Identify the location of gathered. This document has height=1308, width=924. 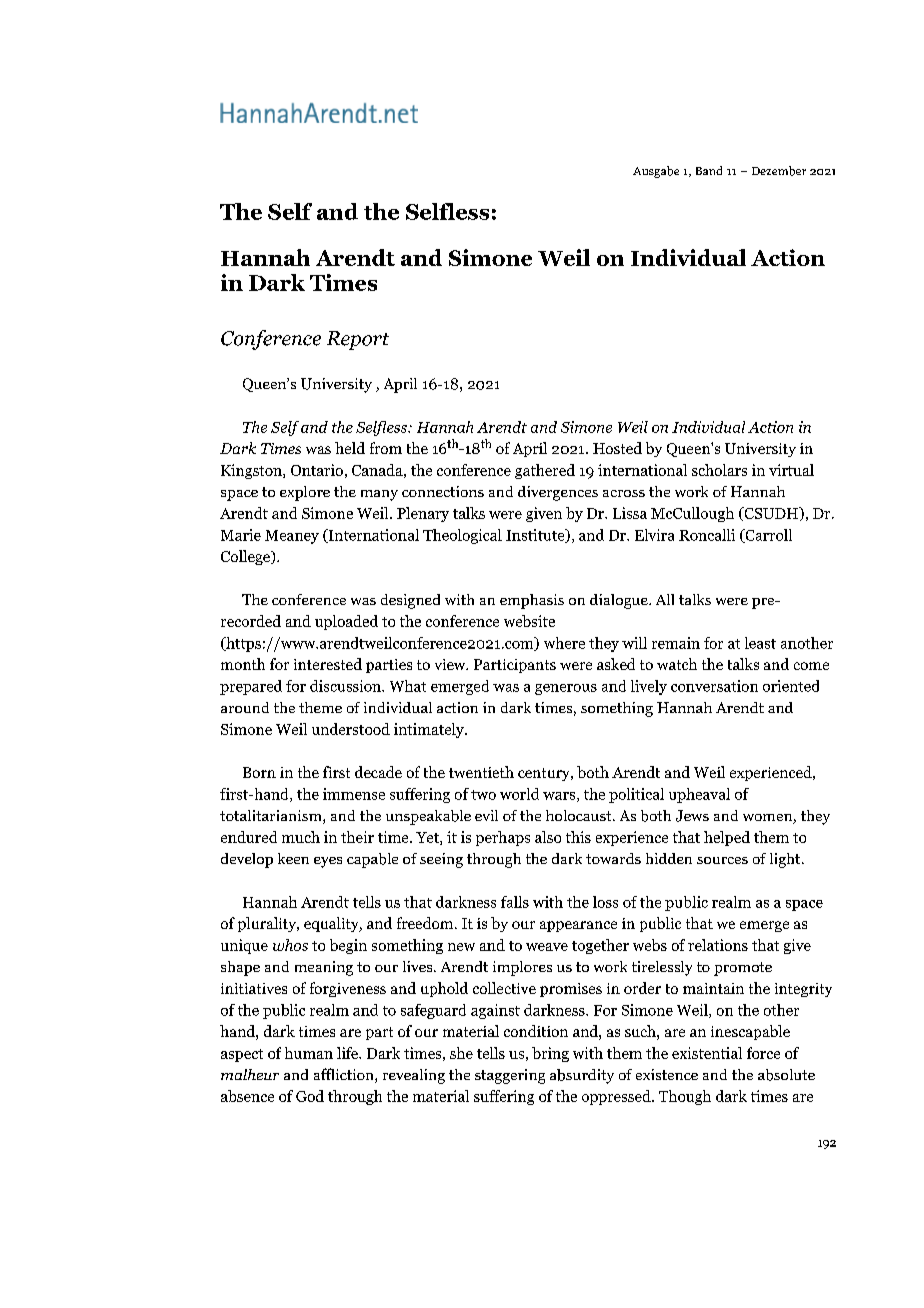
(545, 471).
